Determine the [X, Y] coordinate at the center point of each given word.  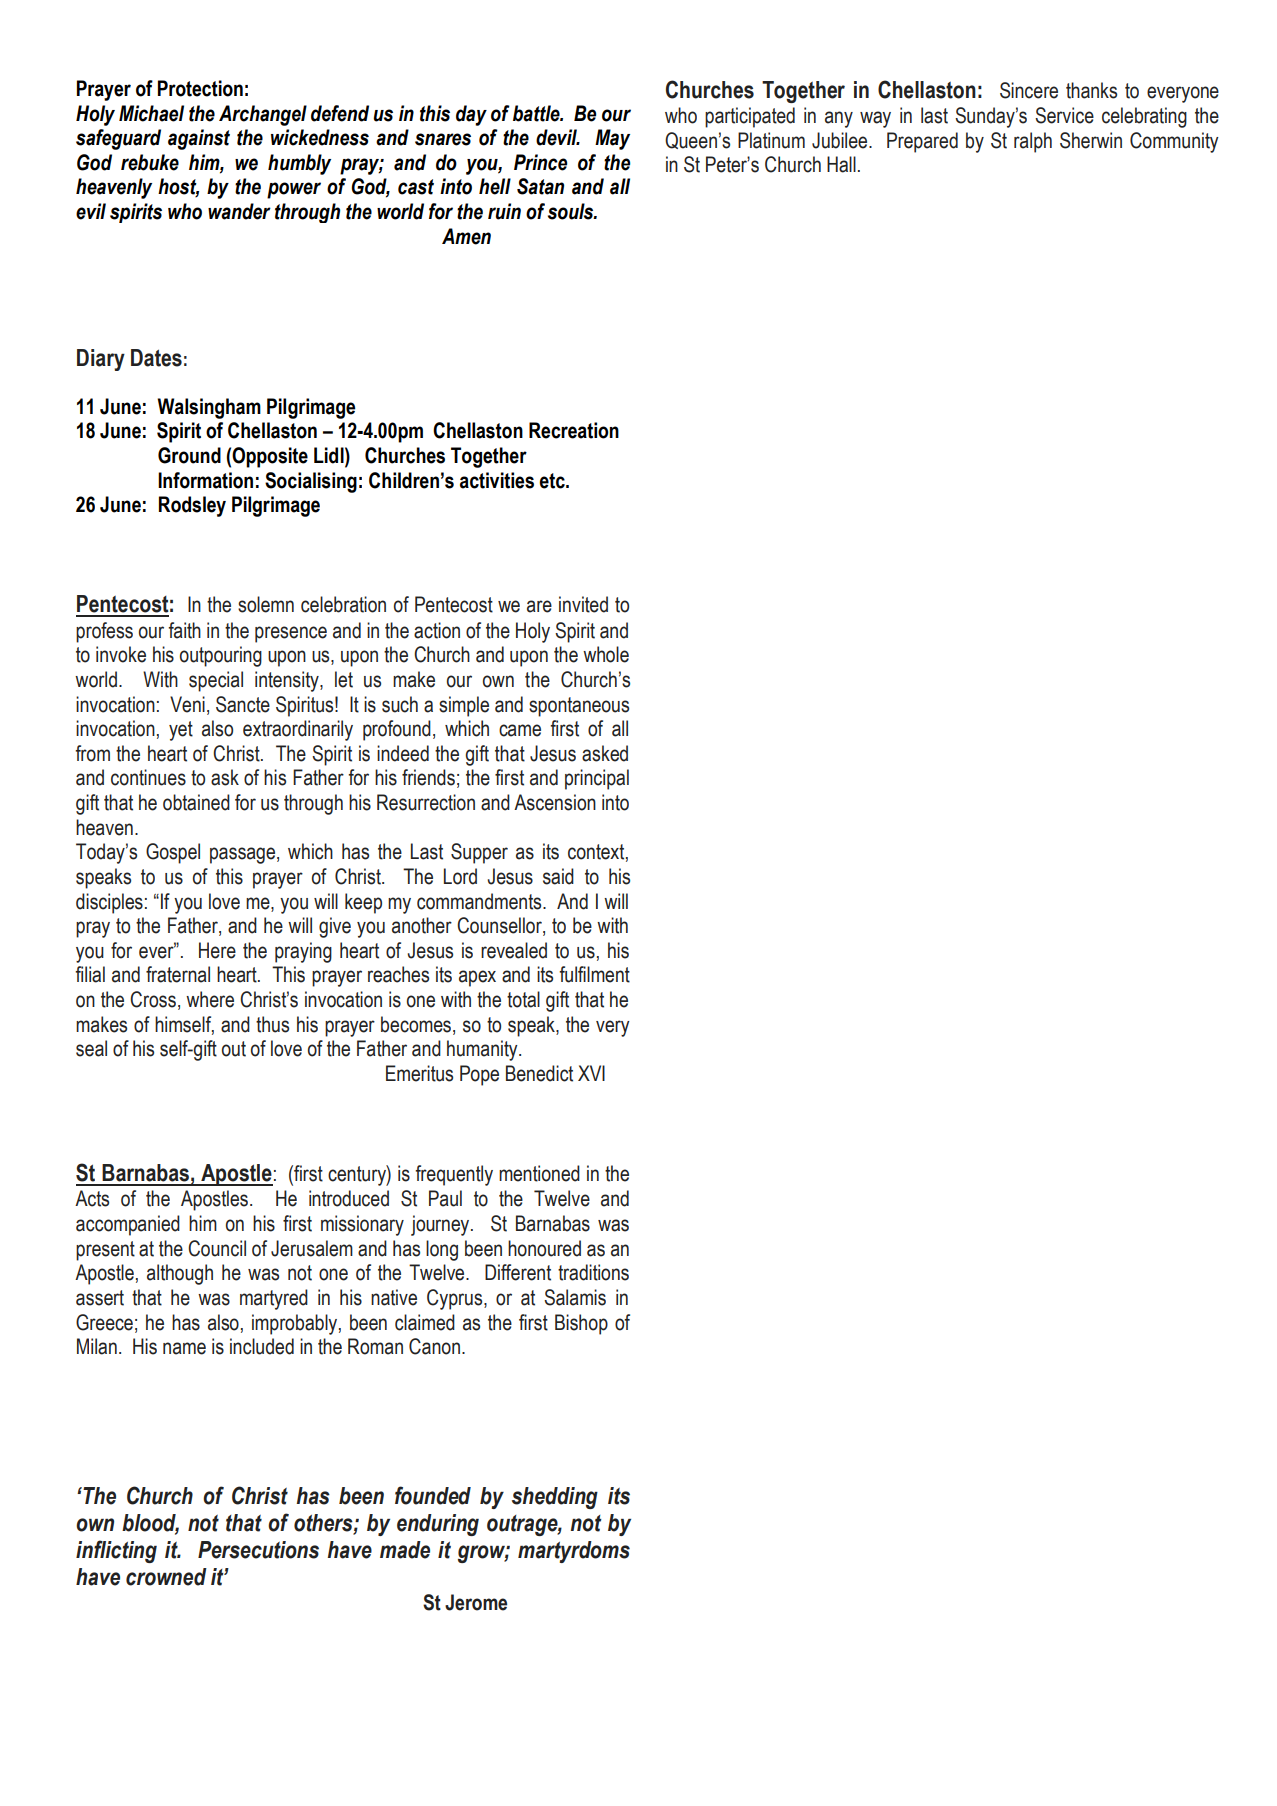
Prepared [922, 142]
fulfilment [594, 974]
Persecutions [258, 1550]
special [216, 681]
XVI [591, 1073]
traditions [593, 1272]
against [199, 139]
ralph [1033, 142]
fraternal [178, 974]
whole [606, 654]
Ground [189, 455]
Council [217, 1248]
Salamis [575, 1297]
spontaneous [579, 707]
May [612, 139]
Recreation [574, 430]
